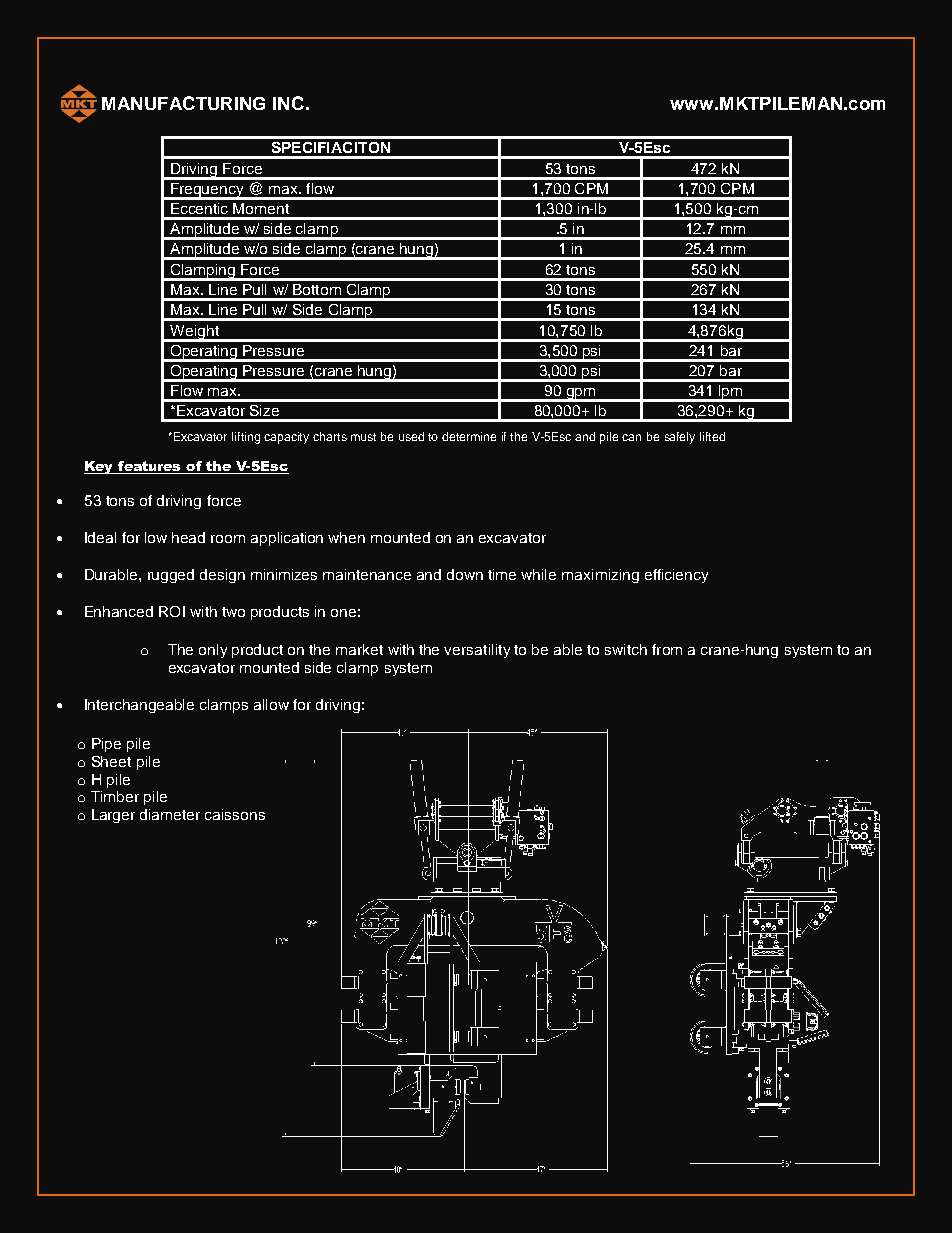  I want to click on used, so click(411, 436).
